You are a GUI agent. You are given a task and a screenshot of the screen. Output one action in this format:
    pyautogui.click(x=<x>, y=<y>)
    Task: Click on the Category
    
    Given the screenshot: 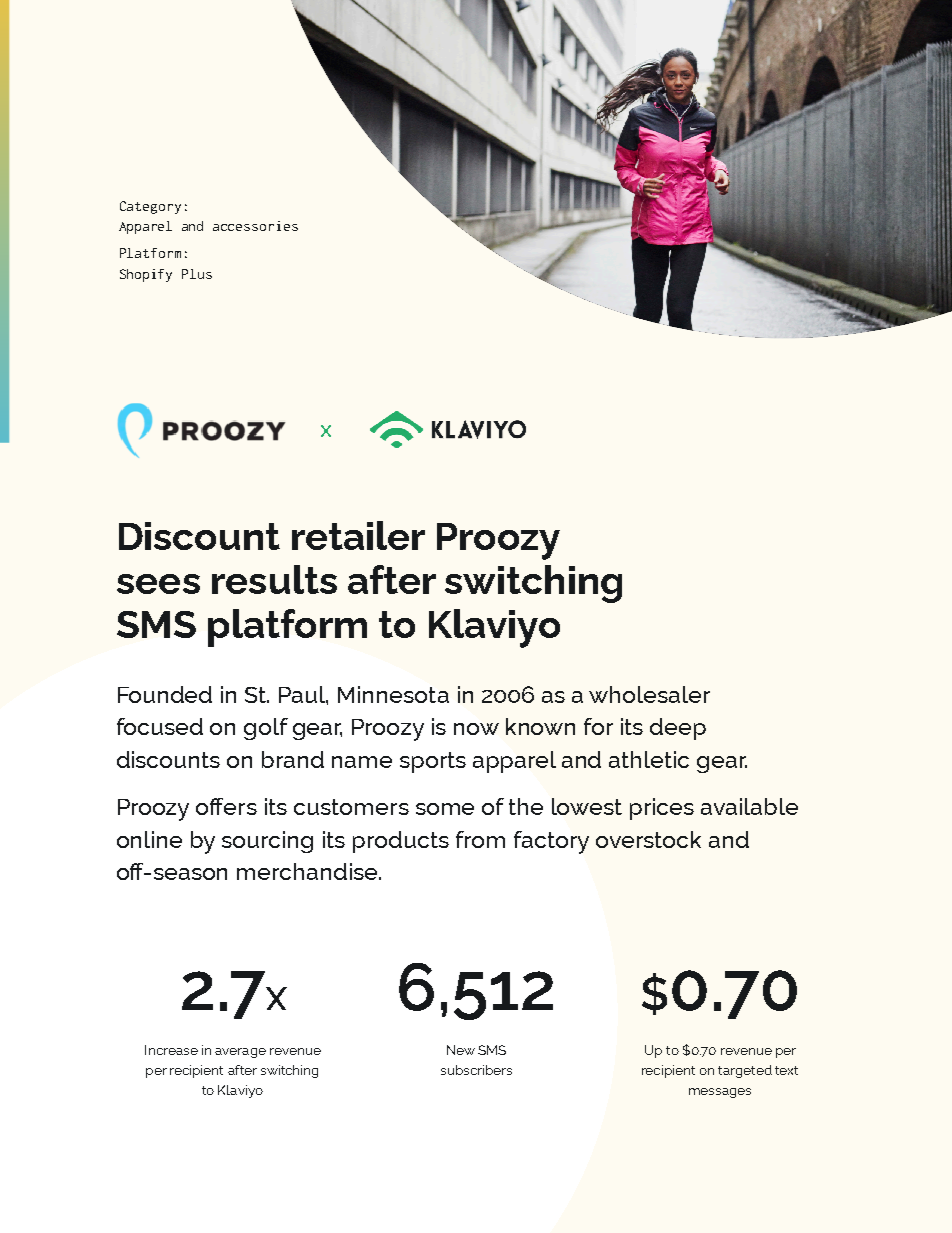 What is the action you would take?
    pyautogui.click(x=150, y=207)
